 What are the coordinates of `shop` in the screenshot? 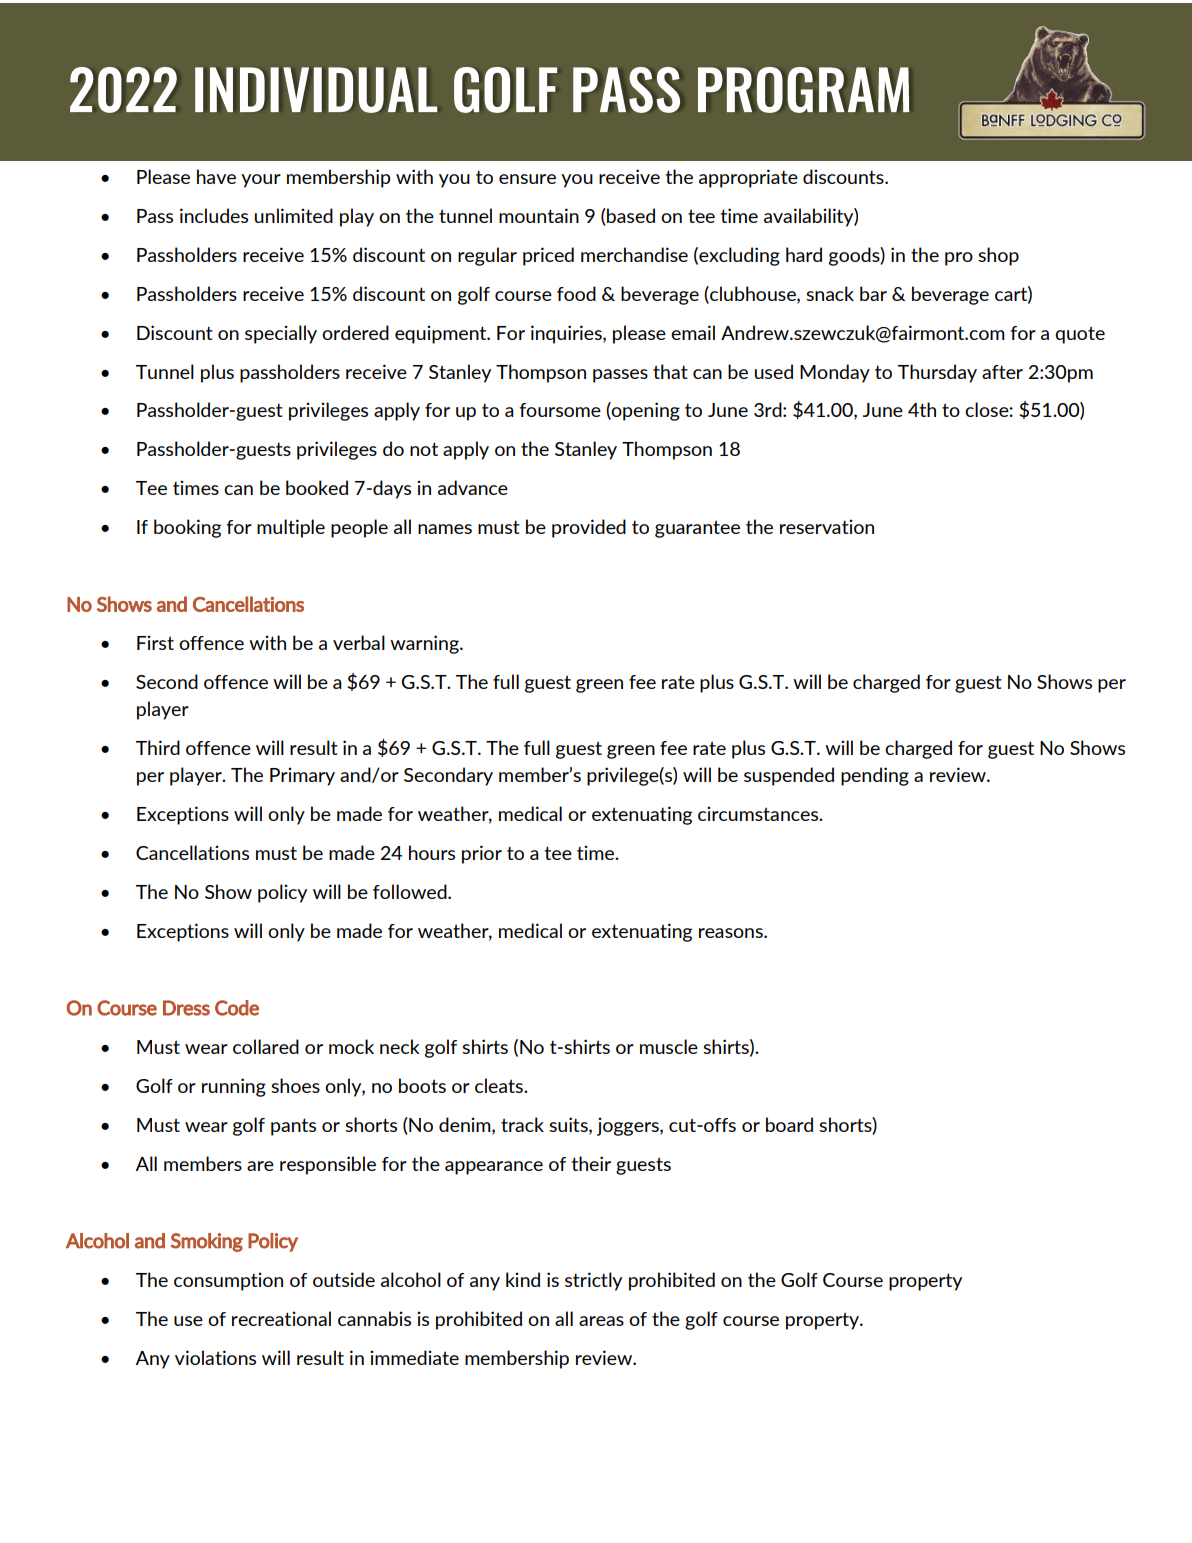 It's located at (998, 256).
